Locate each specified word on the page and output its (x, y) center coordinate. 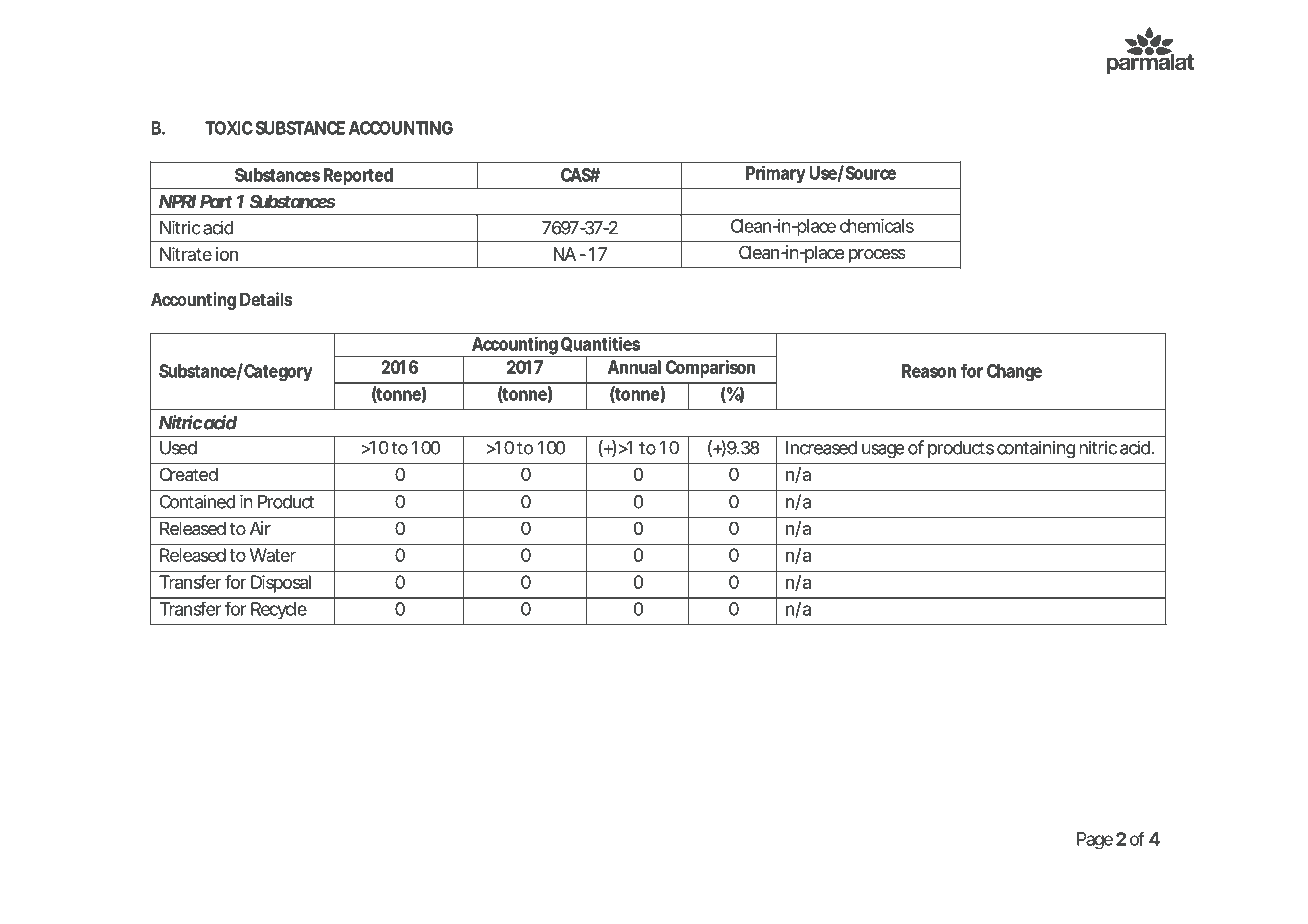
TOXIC (229, 128)
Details (266, 299)
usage (883, 451)
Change (1014, 372)
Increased (821, 448)
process (877, 256)
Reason (929, 371)
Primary (775, 175)
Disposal (281, 584)
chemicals (877, 226)
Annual (634, 367)
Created (189, 474)
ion (227, 254)
